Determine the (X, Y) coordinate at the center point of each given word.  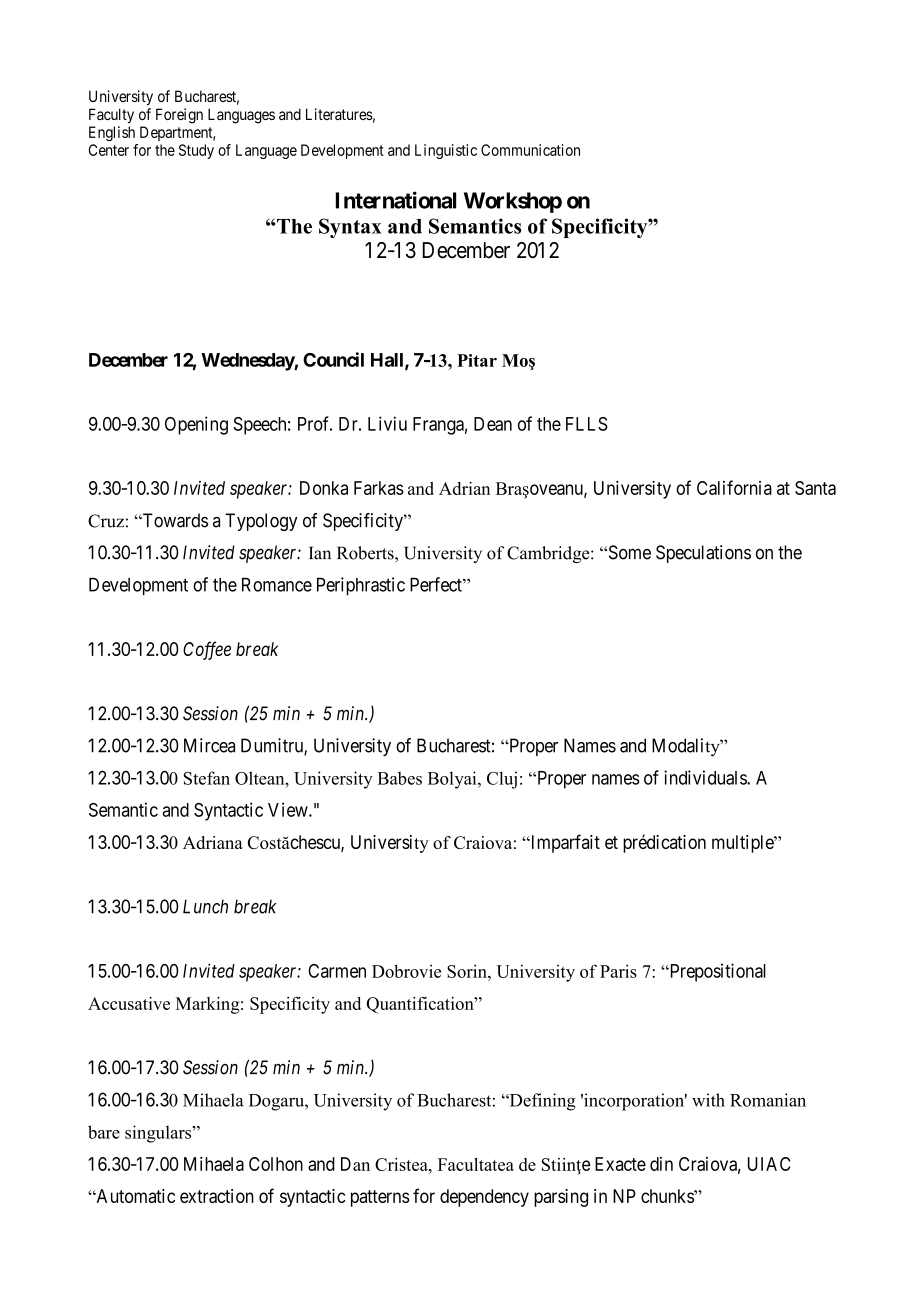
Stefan (207, 778)
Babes (400, 778)
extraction (217, 1196)
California (734, 487)
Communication (530, 150)
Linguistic (446, 151)
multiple (743, 844)
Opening (196, 425)
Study (196, 151)
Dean (493, 424)
